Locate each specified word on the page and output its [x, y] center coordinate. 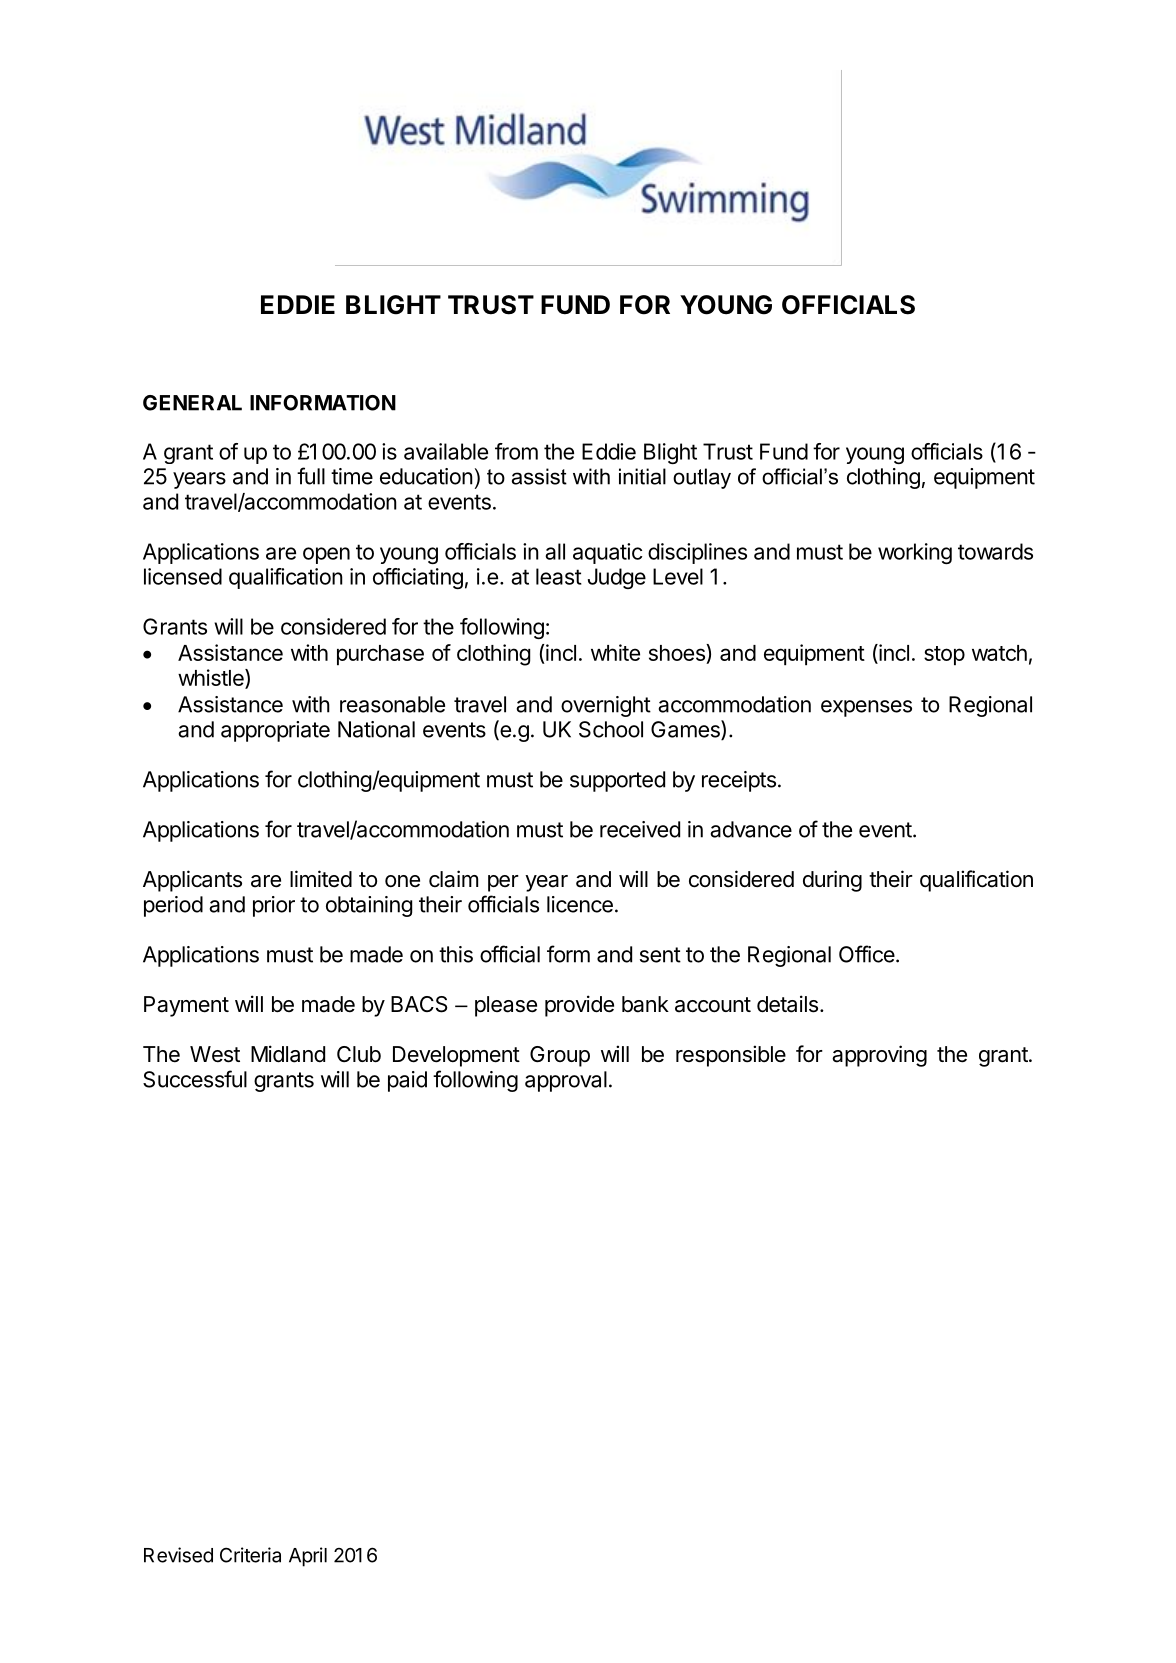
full [311, 476]
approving [879, 1056]
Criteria [250, 1555]
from [516, 451]
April [308, 1557]
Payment [186, 1006]
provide [579, 1006]
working [915, 553]
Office [867, 954]
